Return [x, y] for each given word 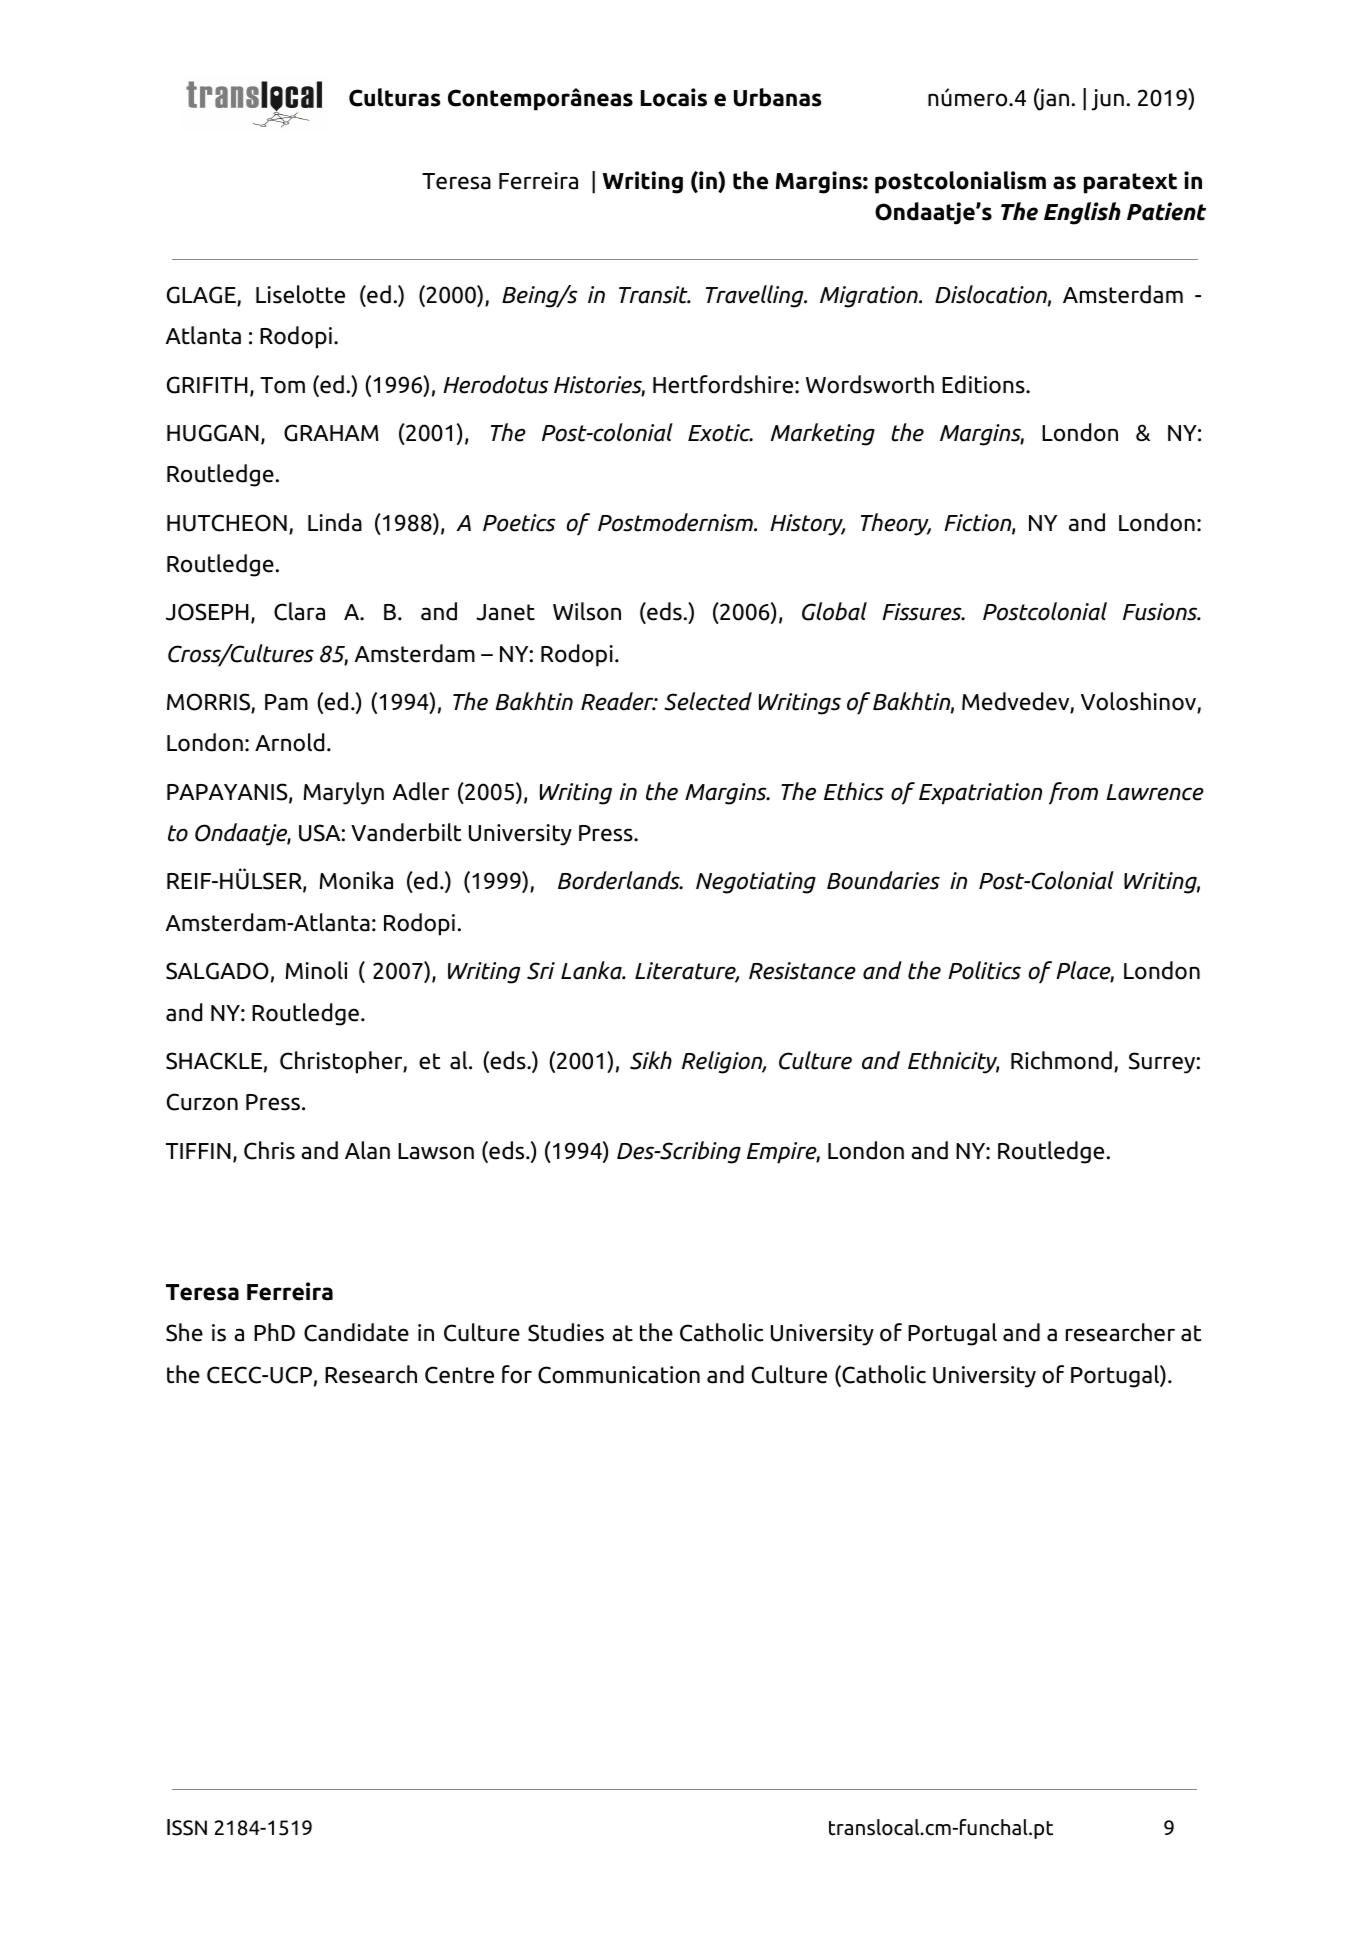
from [1073, 793]
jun [1107, 100]
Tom [282, 385]
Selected [708, 701]
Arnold [289, 742]
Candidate [356, 1332]
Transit [654, 295]
